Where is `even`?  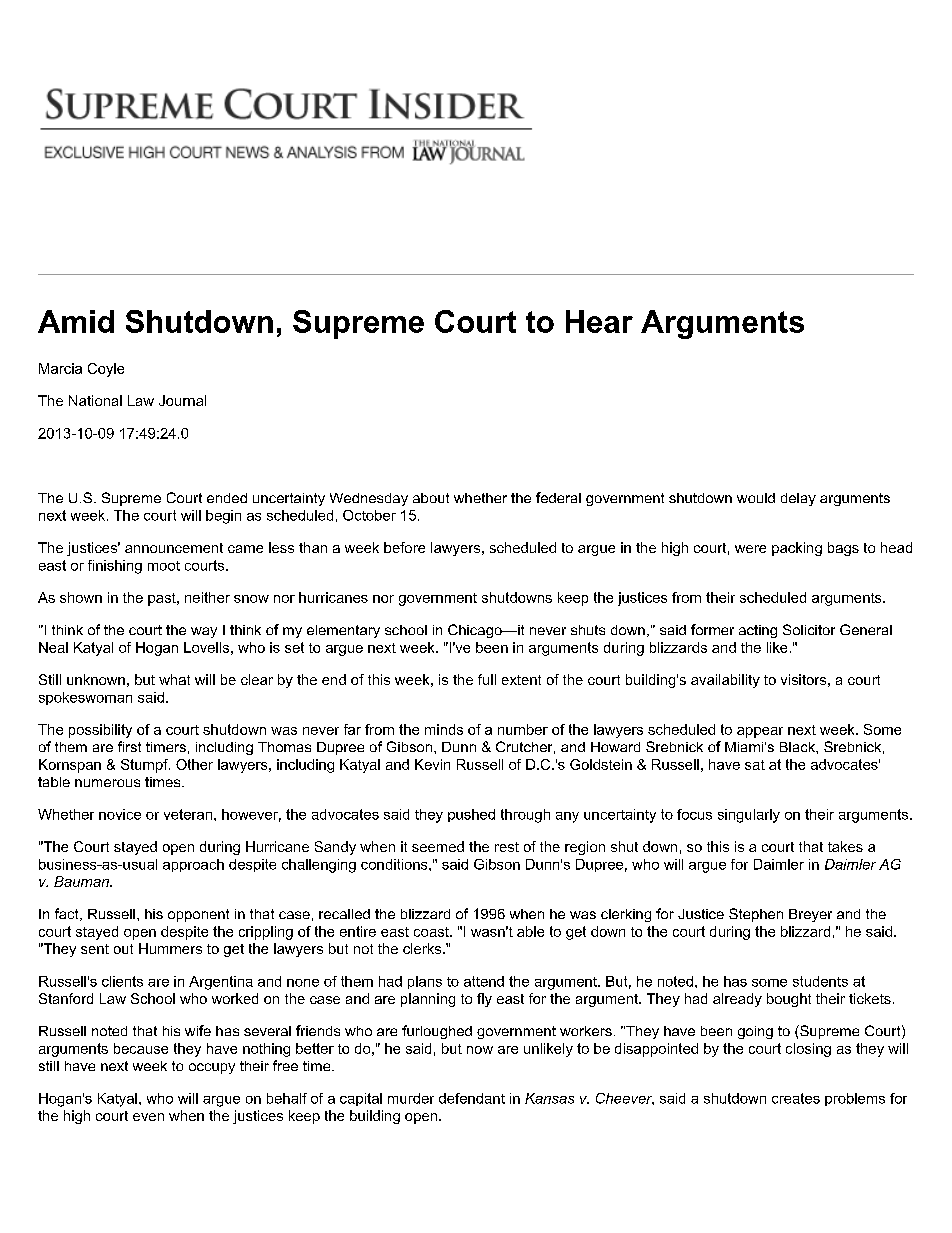 even is located at coordinates (148, 1117).
